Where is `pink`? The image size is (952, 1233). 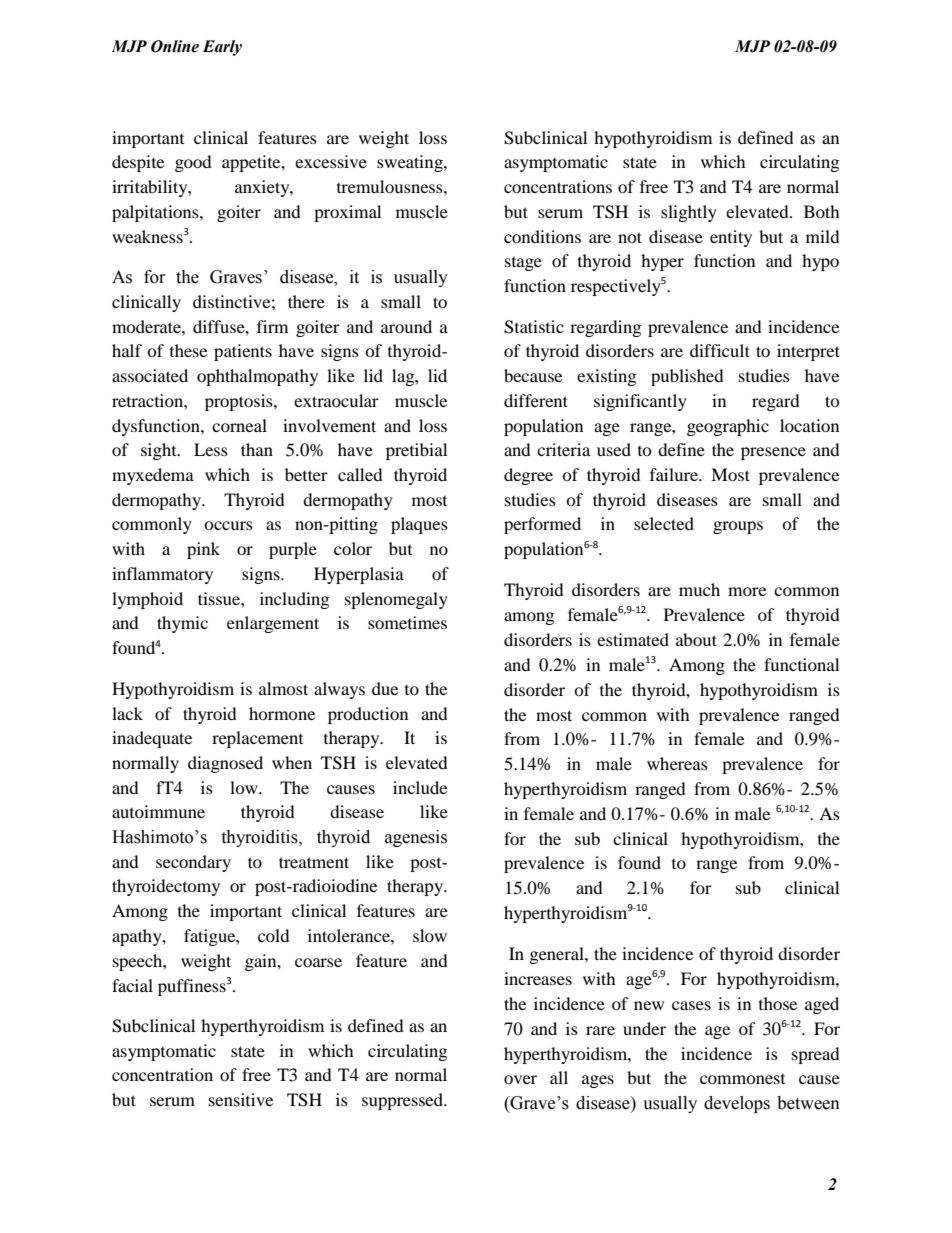 pink is located at coordinates (203, 550).
